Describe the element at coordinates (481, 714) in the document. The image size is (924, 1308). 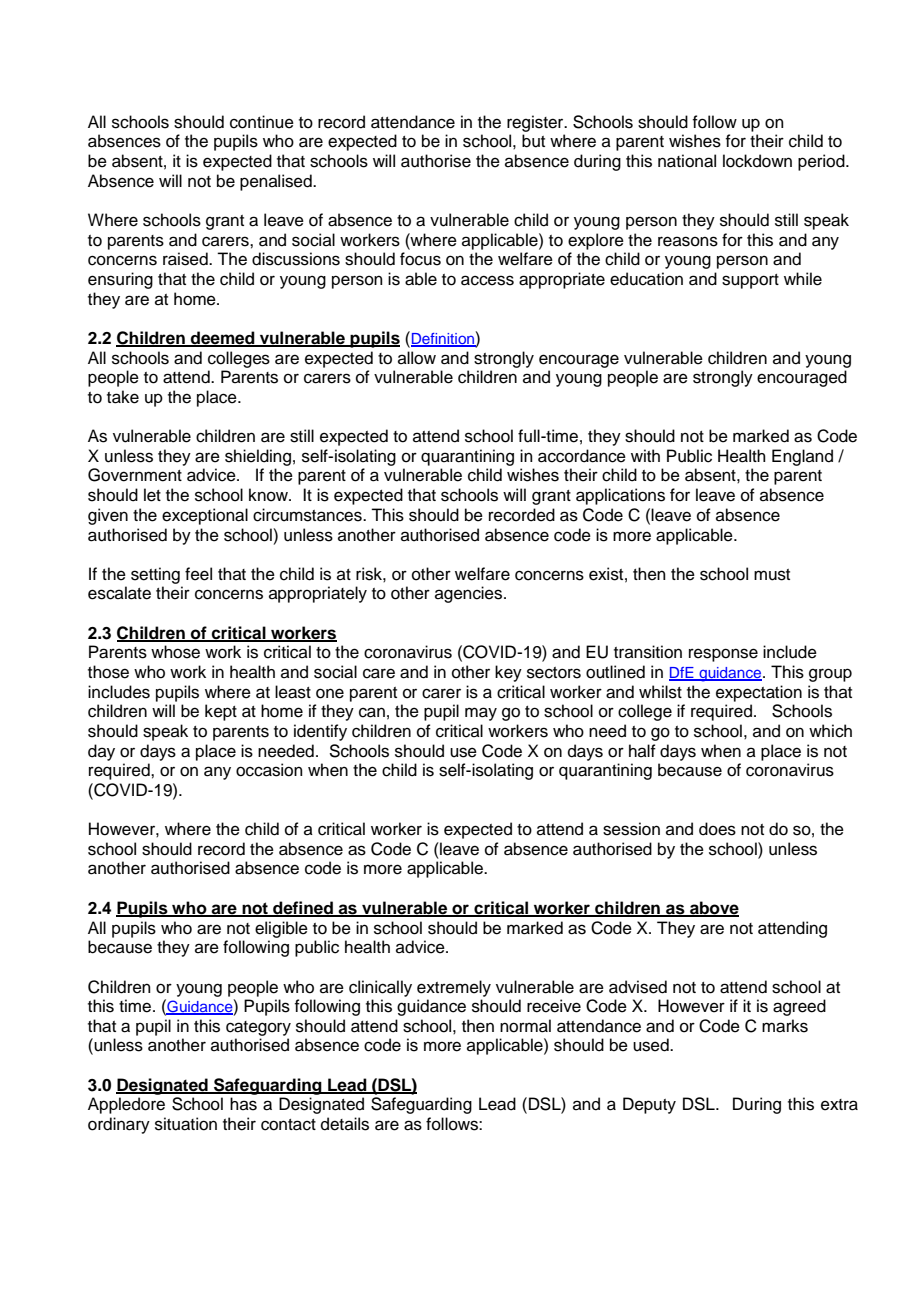
I see `may` at that location.
